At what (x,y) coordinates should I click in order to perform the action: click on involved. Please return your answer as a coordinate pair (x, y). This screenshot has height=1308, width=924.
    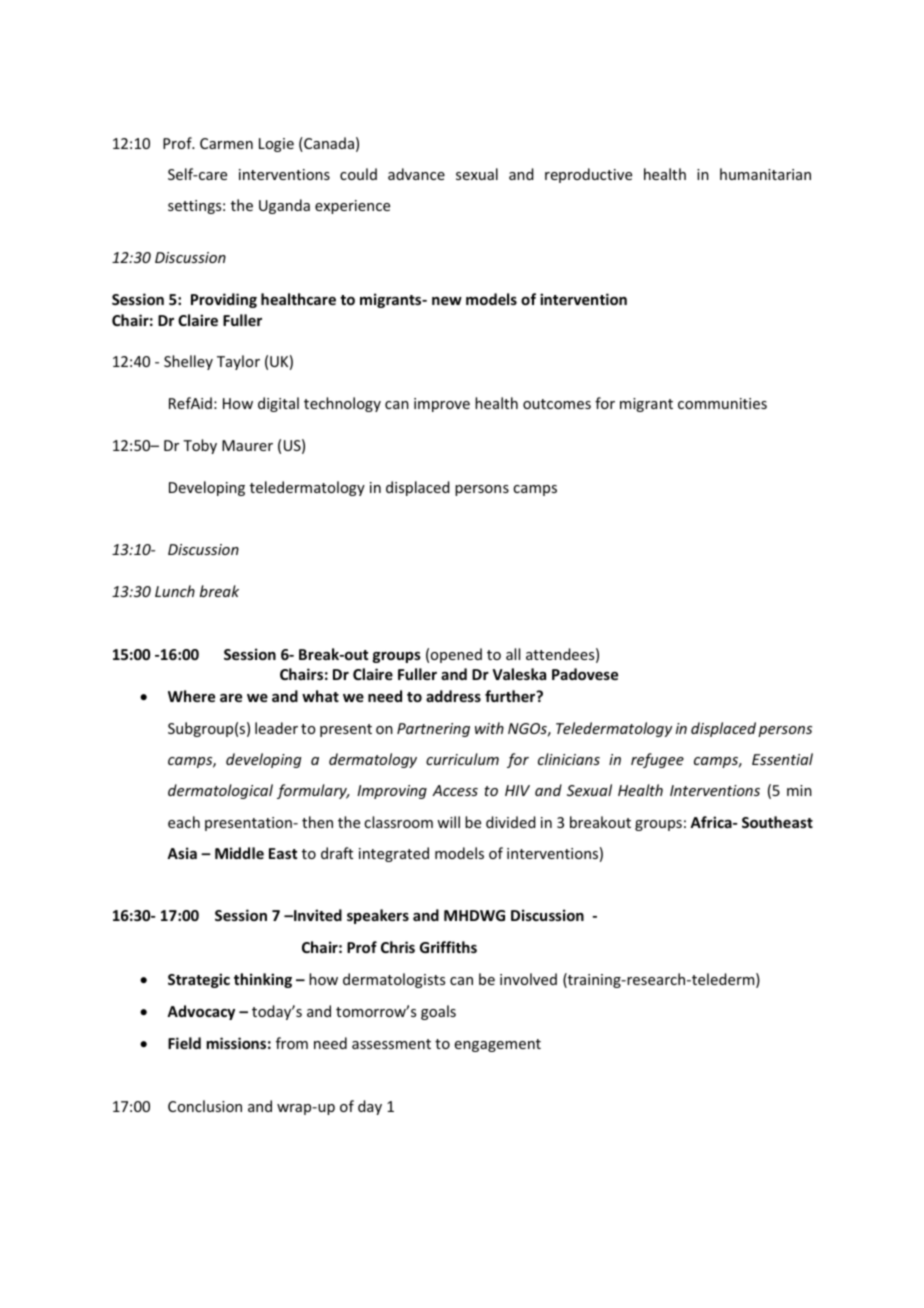
    Looking at the image, I should click on (528, 979).
